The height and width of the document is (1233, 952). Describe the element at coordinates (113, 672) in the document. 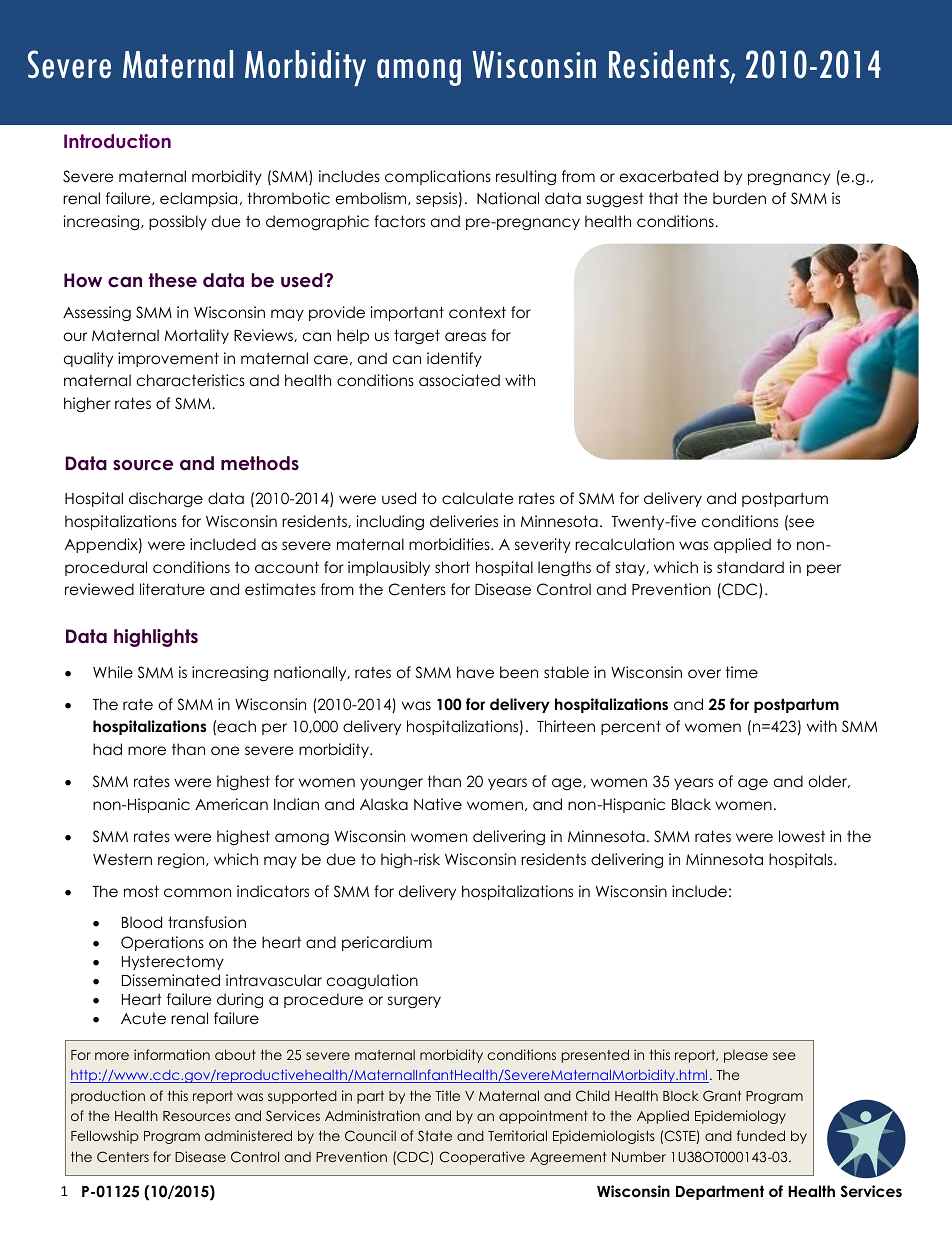

I see `While` at that location.
